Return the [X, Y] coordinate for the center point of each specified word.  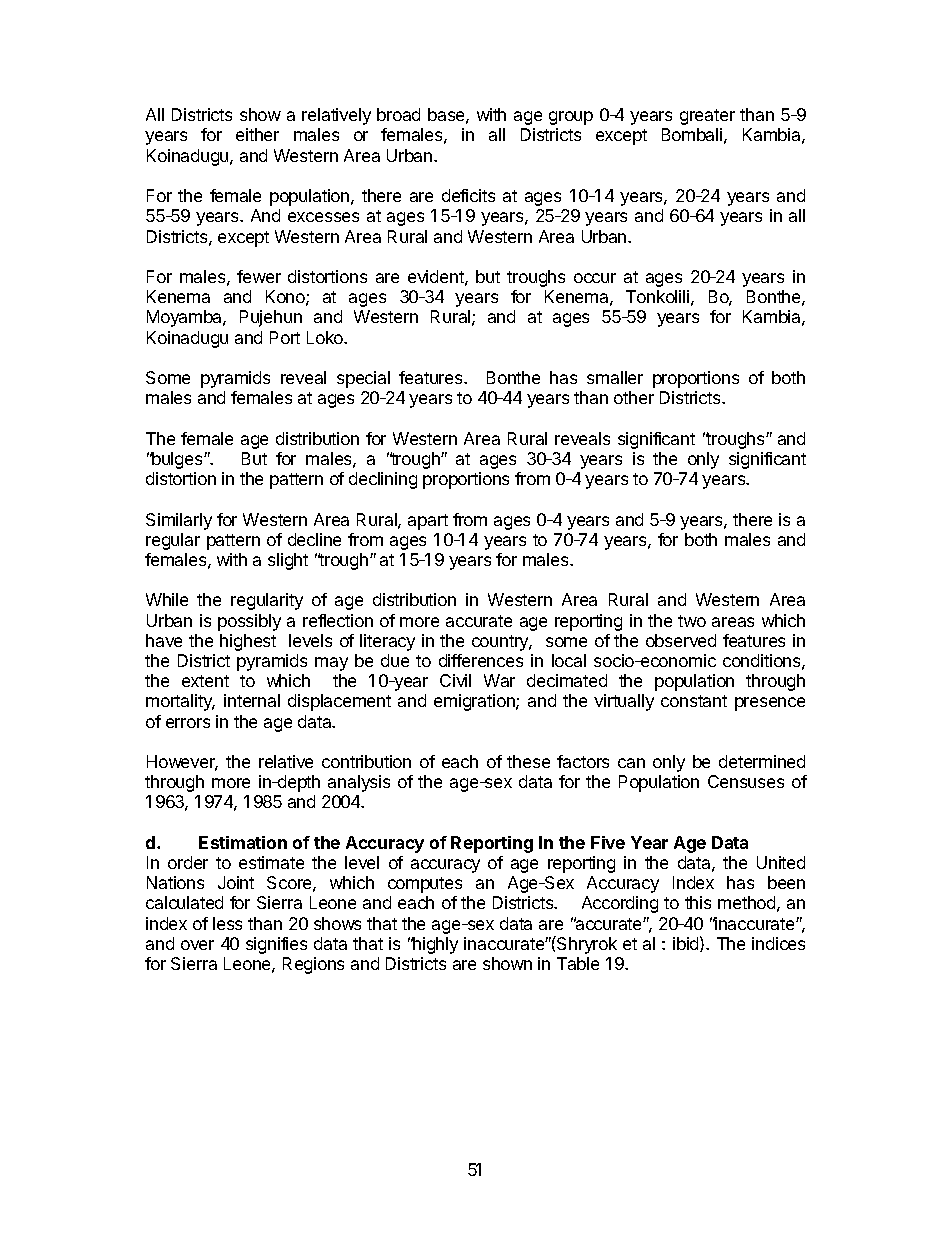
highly [434, 945]
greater [707, 117]
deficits [468, 195]
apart [428, 522]
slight [288, 561]
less [227, 923]
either [257, 134]
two [692, 621]
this [698, 902]
